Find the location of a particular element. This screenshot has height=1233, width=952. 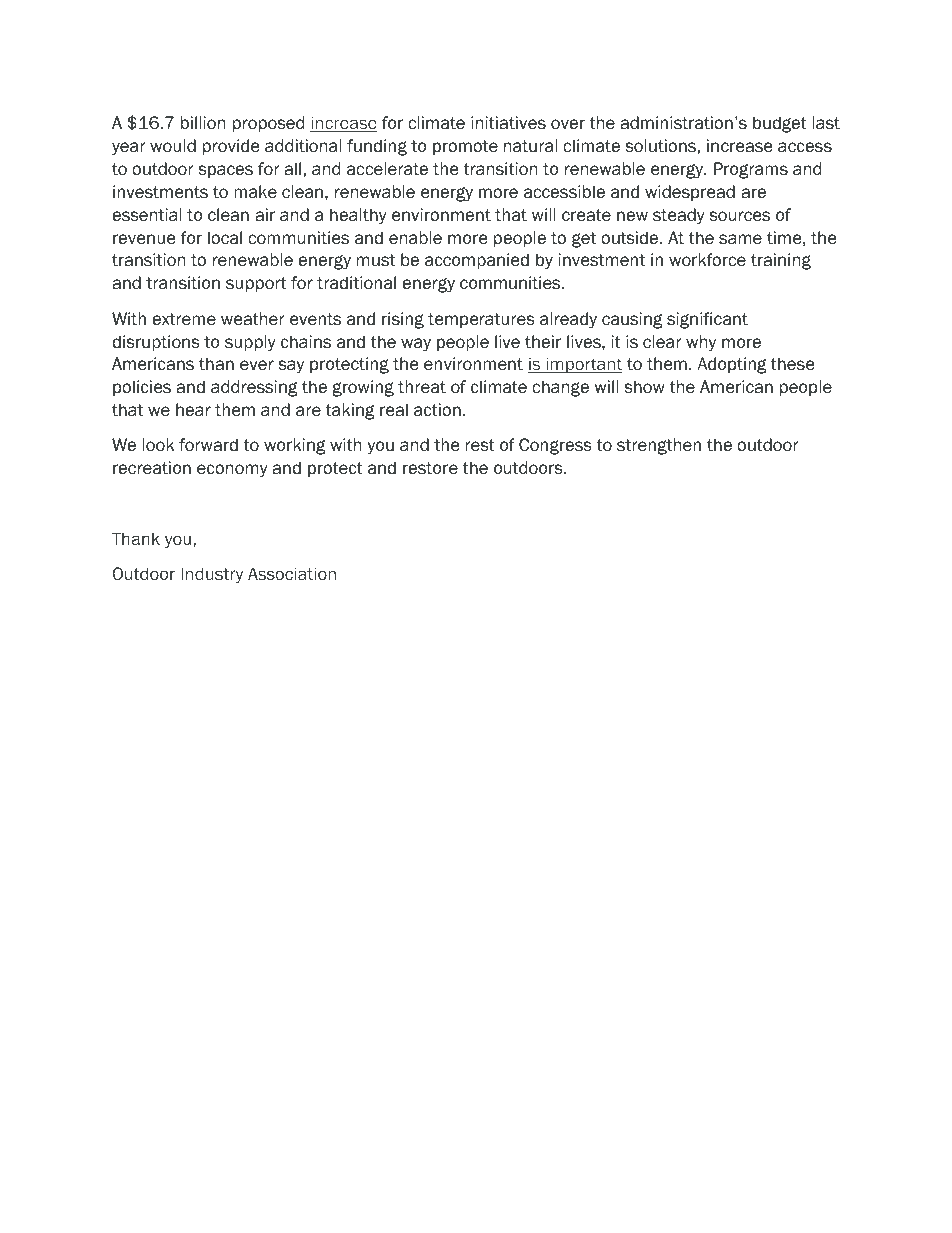

budget is located at coordinates (780, 124).
